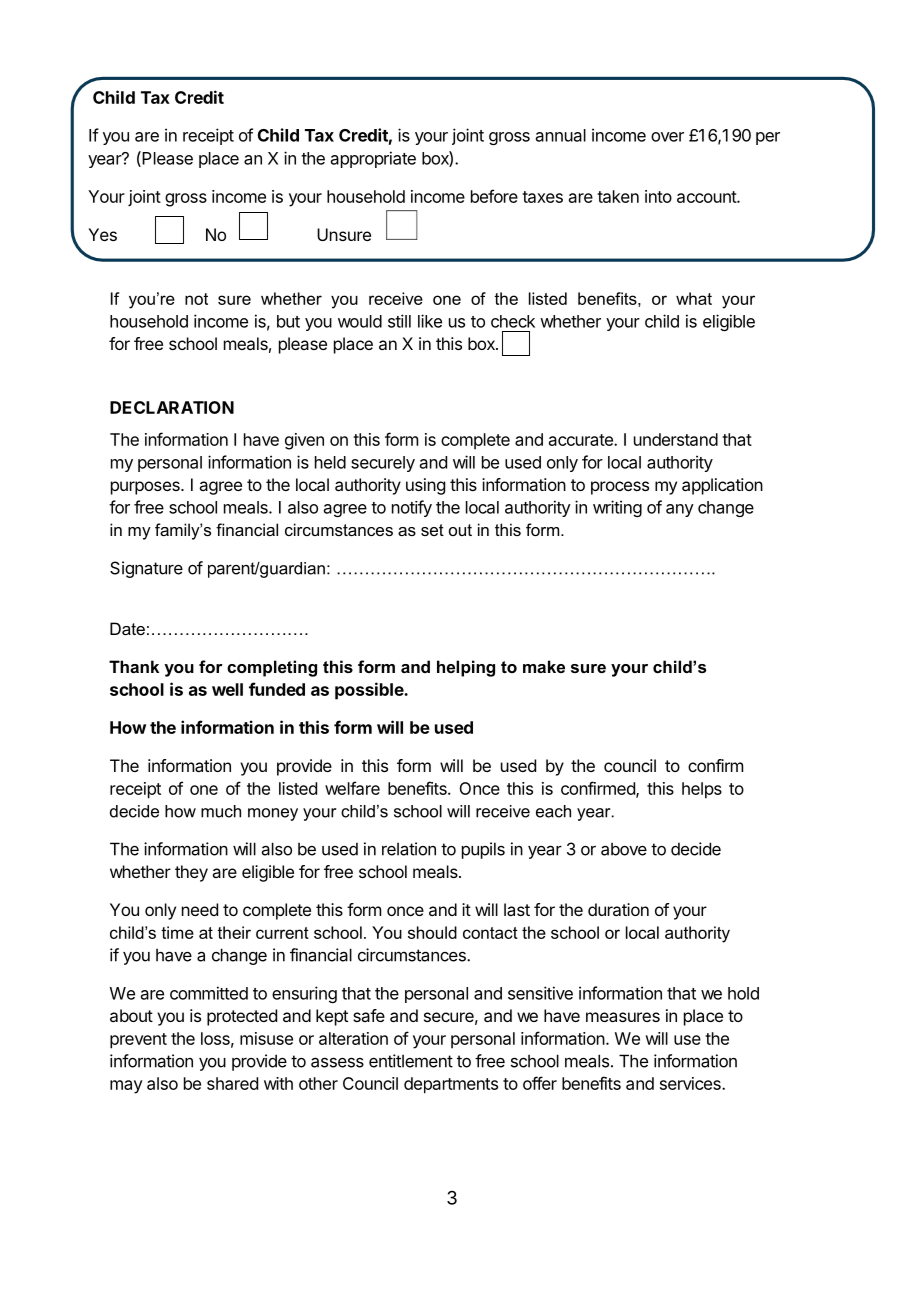 The height and width of the screenshot is (1308, 924). What do you see at coordinates (127, 628) in the screenshot?
I see `Date` at bounding box center [127, 628].
